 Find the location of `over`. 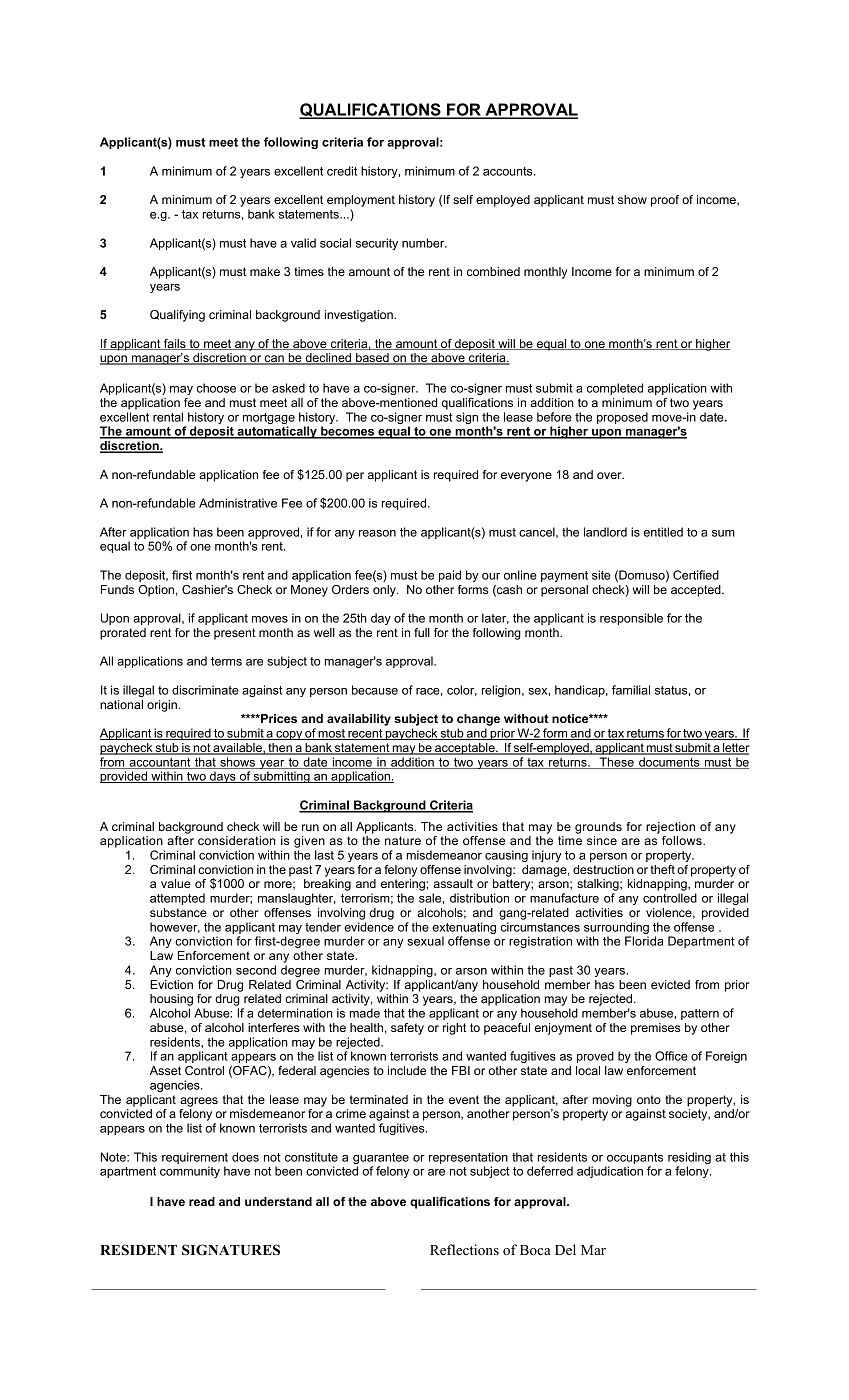

over is located at coordinates (610, 475).
